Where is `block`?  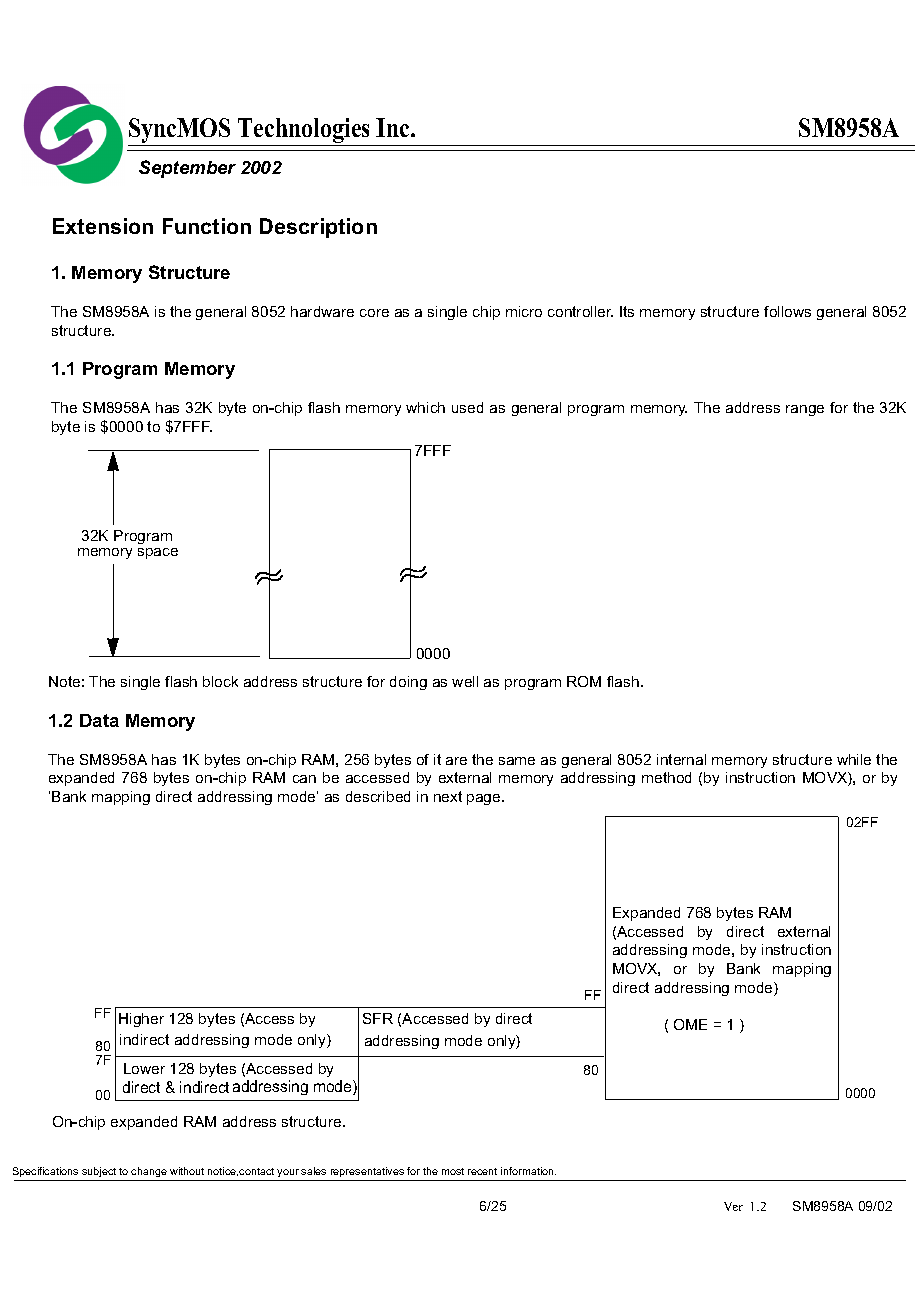 block is located at coordinates (220, 681).
